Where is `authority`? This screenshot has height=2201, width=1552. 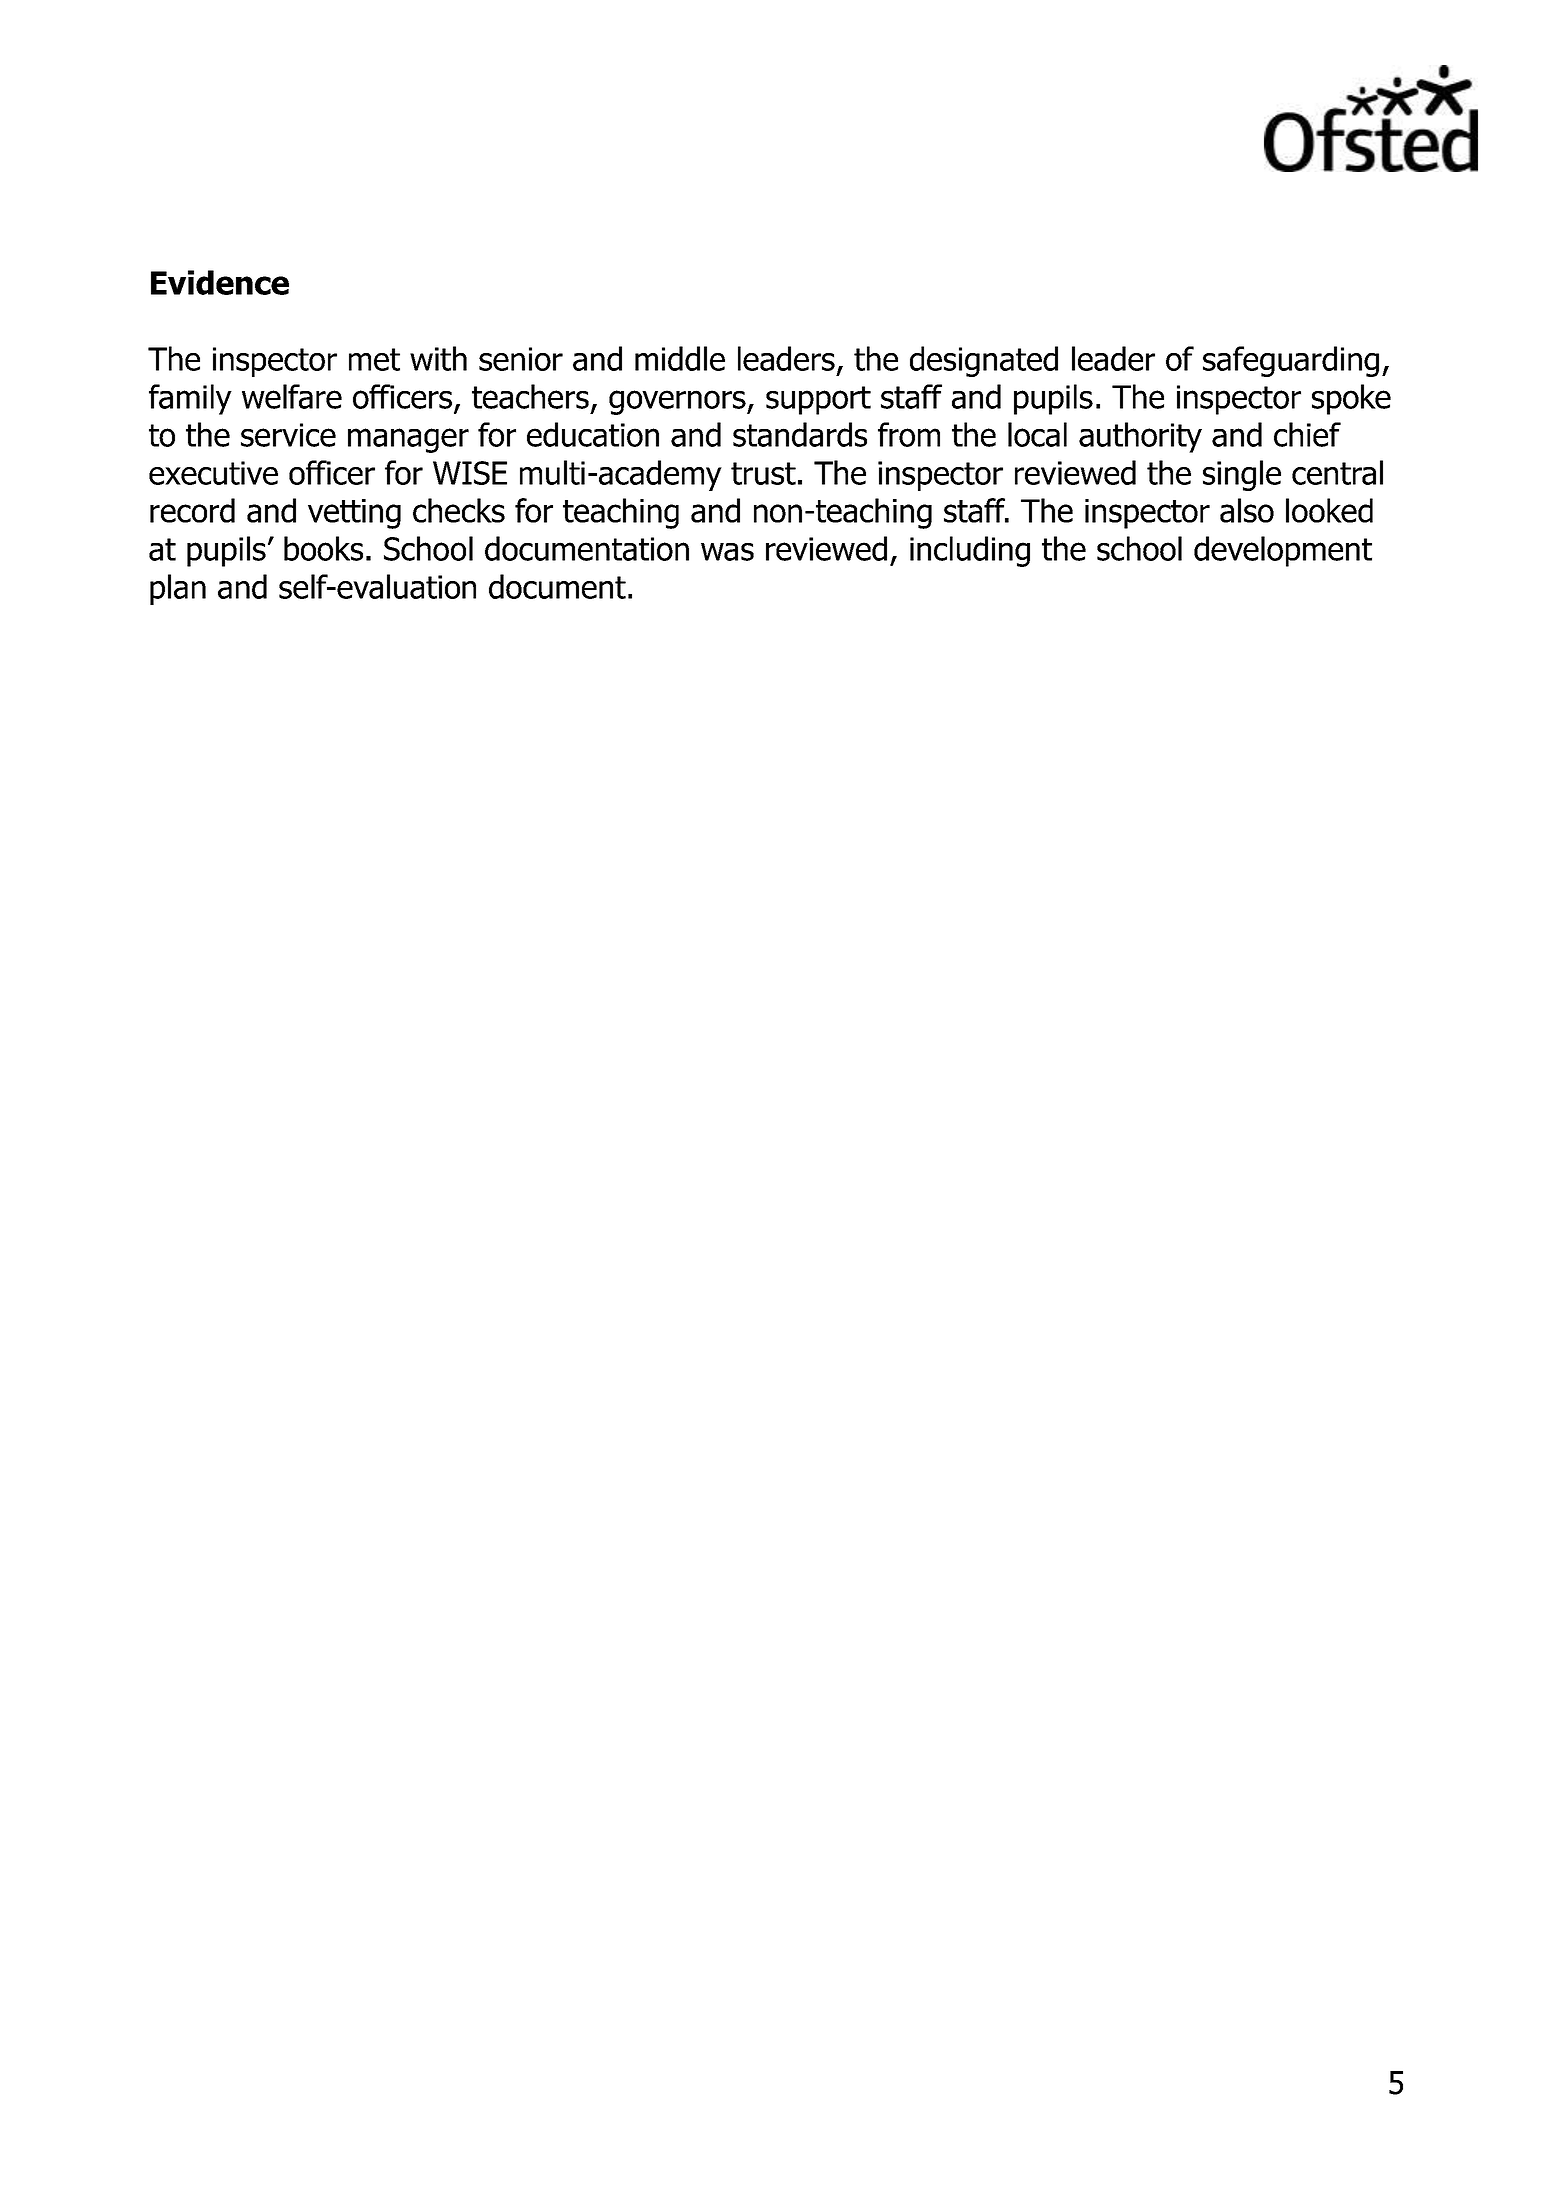 authority is located at coordinates (1140, 437).
